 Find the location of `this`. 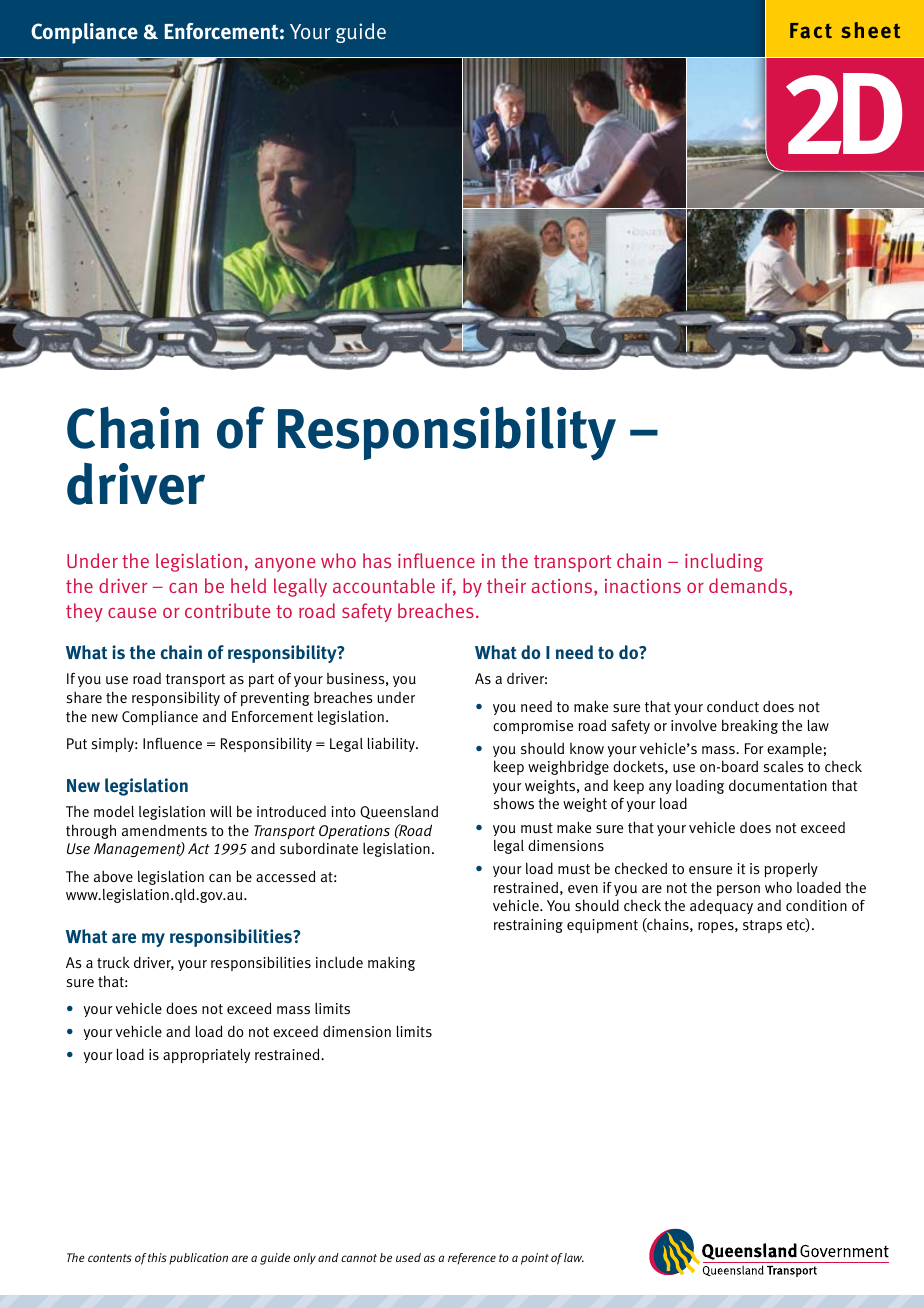

this is located at coordinates (157, 1257).
